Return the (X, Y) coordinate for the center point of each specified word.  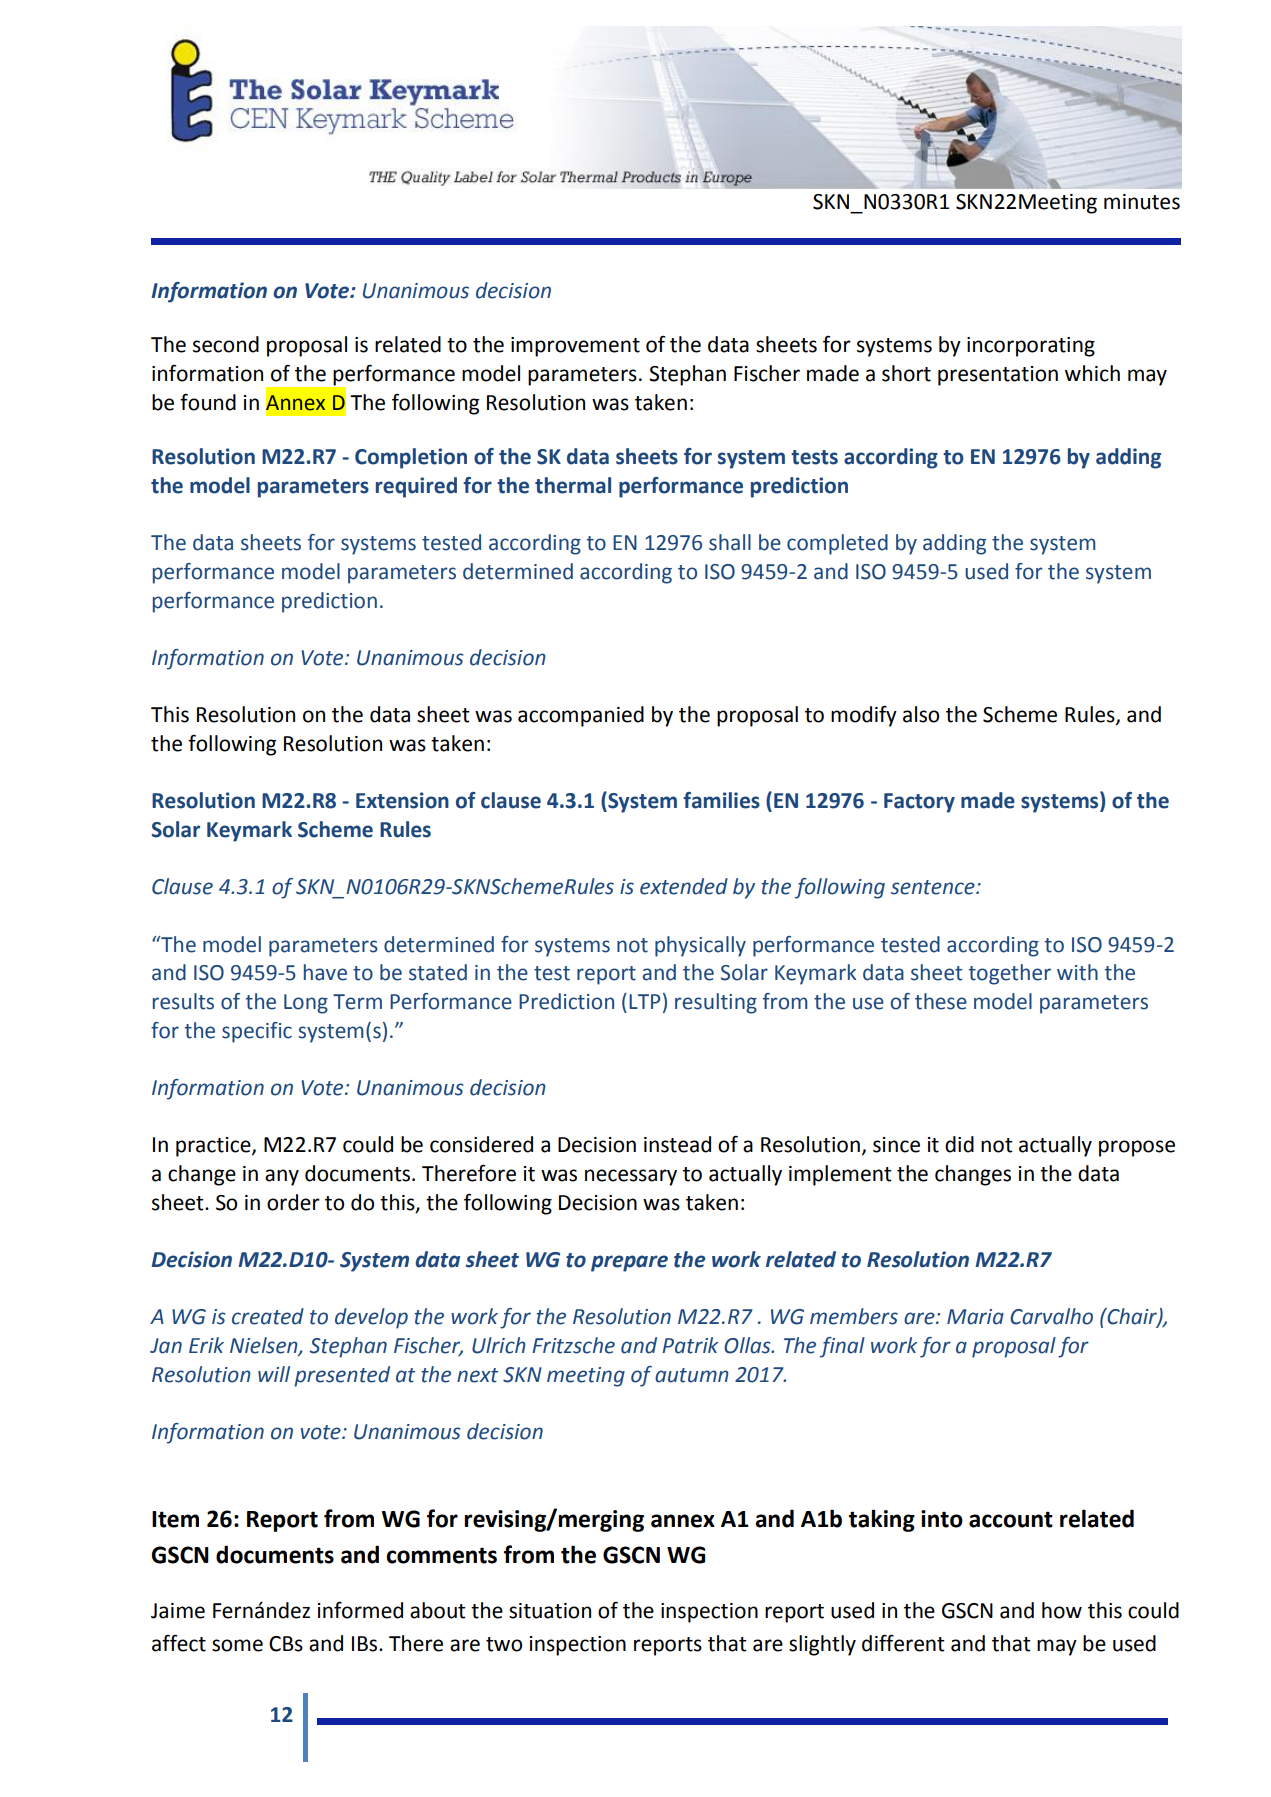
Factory (919, 803)
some (237, 1645)
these (941, 1001)
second (226, 344)
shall (730, 542)
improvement (575, 347)
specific (257, 1032)
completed (837, 544)
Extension (402, 800)
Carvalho (1051, 1316)
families (721, 800)
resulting (716, 1003)
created (268, 1316)
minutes (1142, 202)
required (416, 487)
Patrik (690, 1345)
